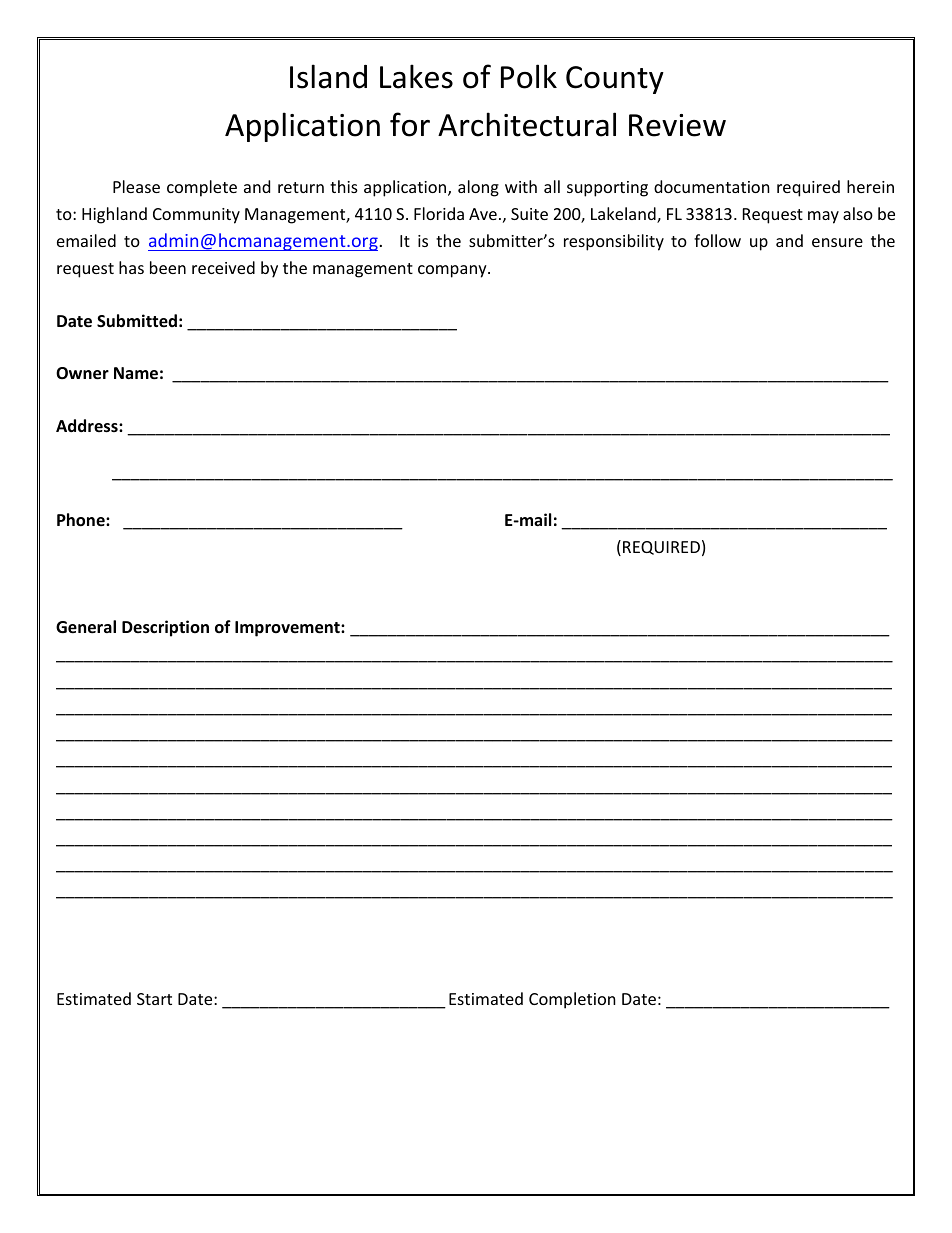  I want to click on Improvement, so click(288, 629).
